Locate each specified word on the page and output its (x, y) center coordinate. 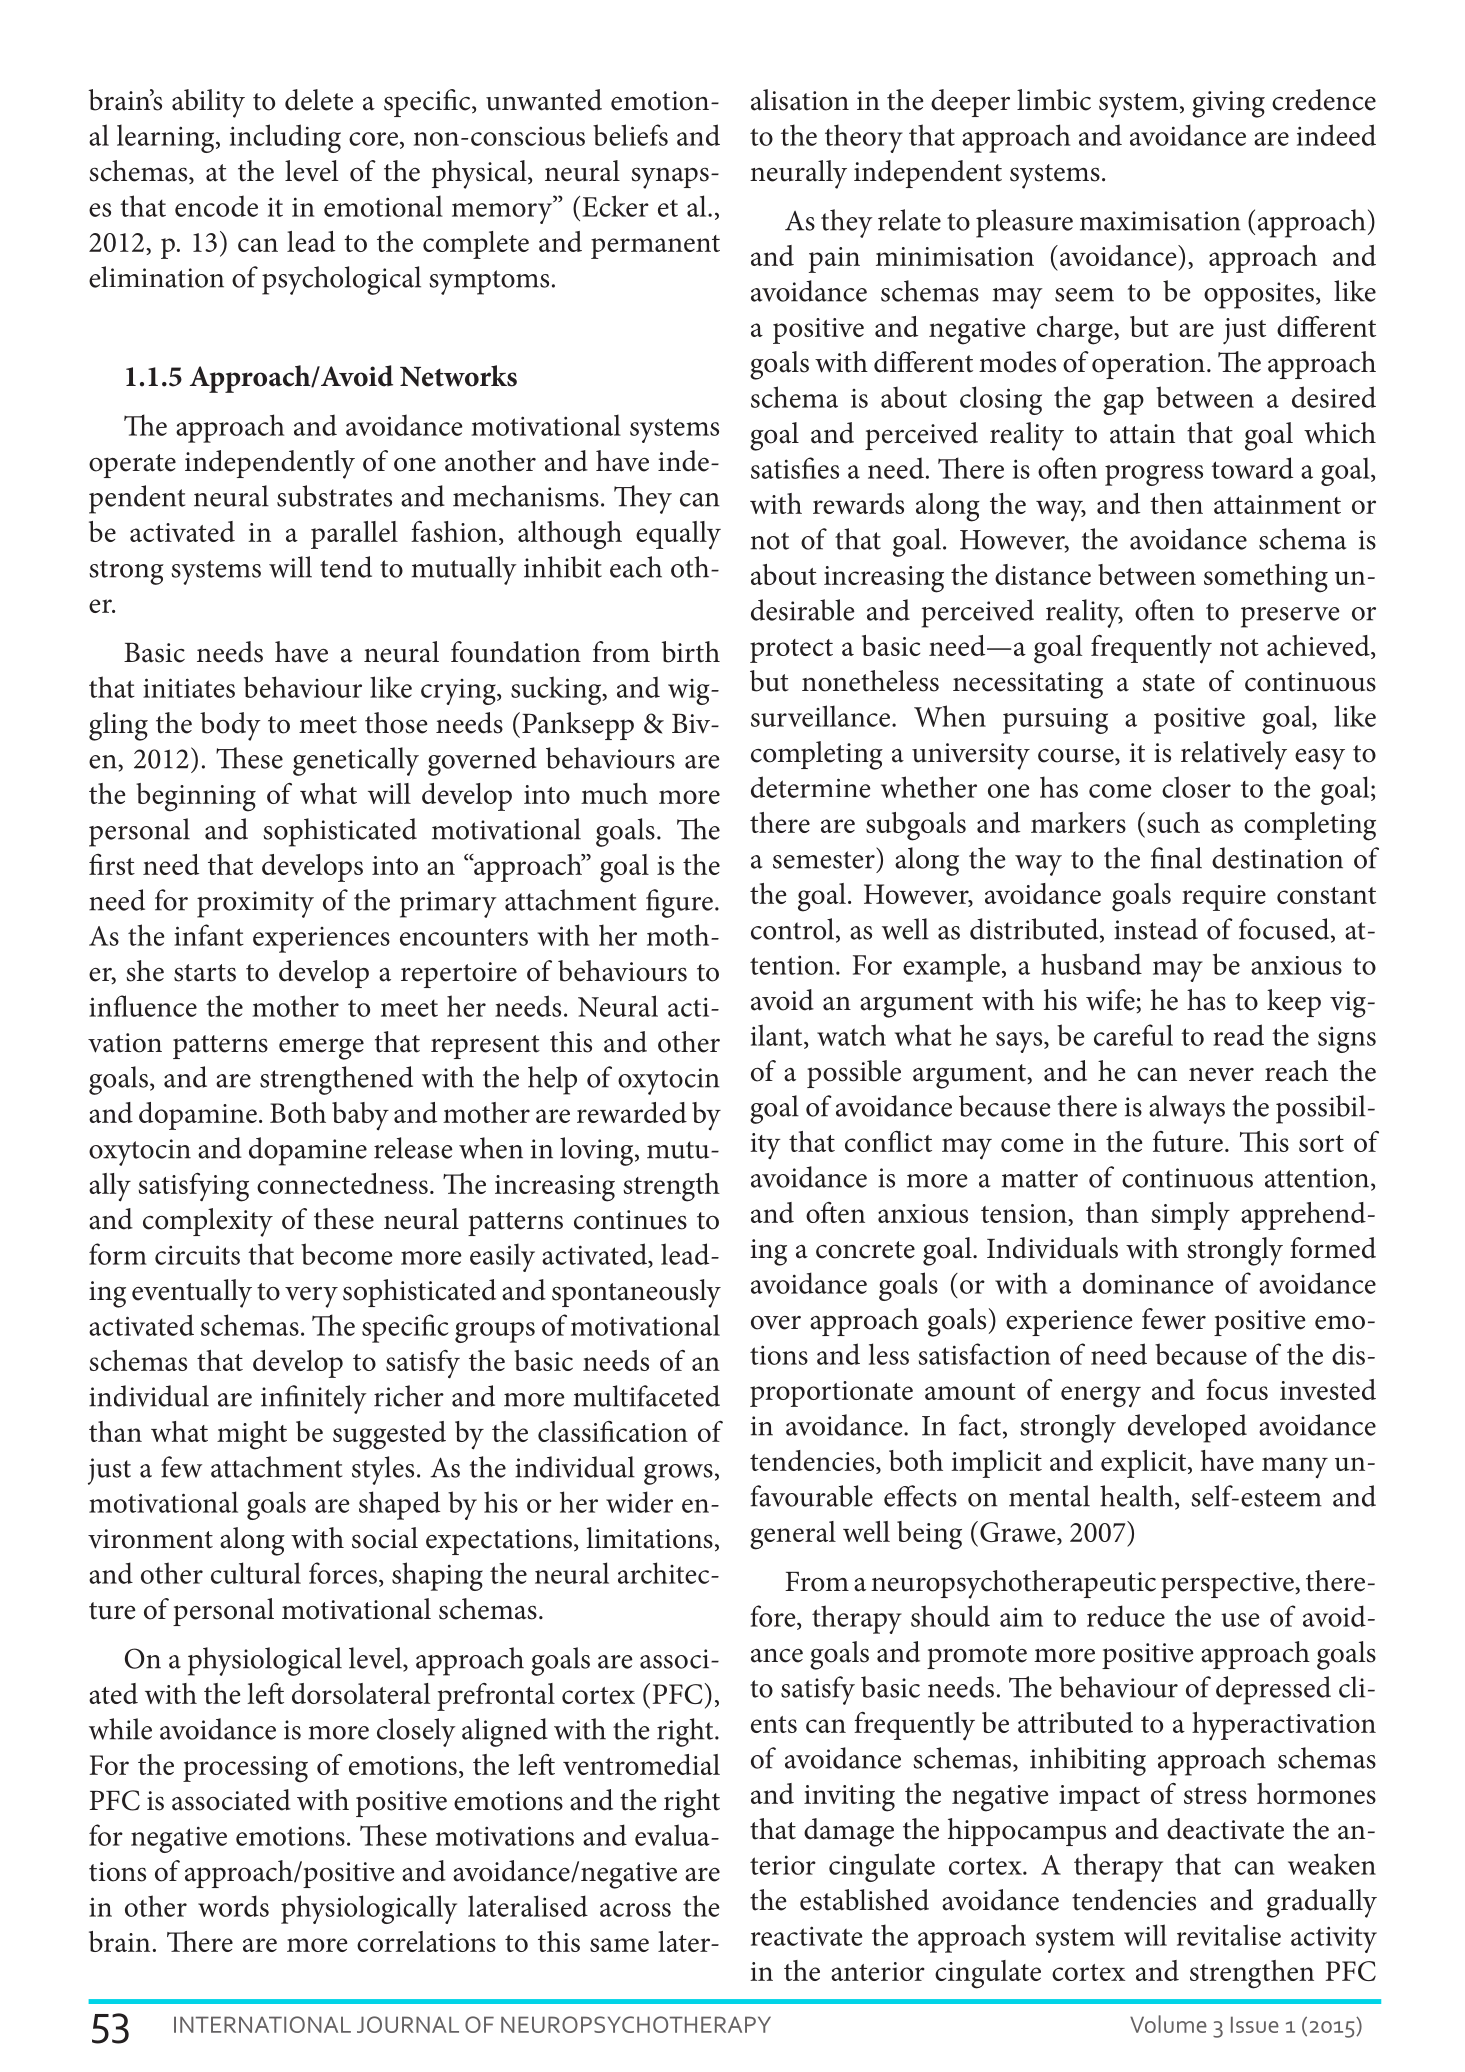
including (285, 138)
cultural (256, 1573)
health (1138, 1497)
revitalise (1229, 1935)
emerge (321, 1049)
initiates (189, 688)
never (1221, 1074)
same (619, 1945)
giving (1228, 104)
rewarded (632, 1112)
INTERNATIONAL (262, 2024)
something (1266, 578)
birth (691, 652)
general (793, 1535)
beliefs (630, 135)
